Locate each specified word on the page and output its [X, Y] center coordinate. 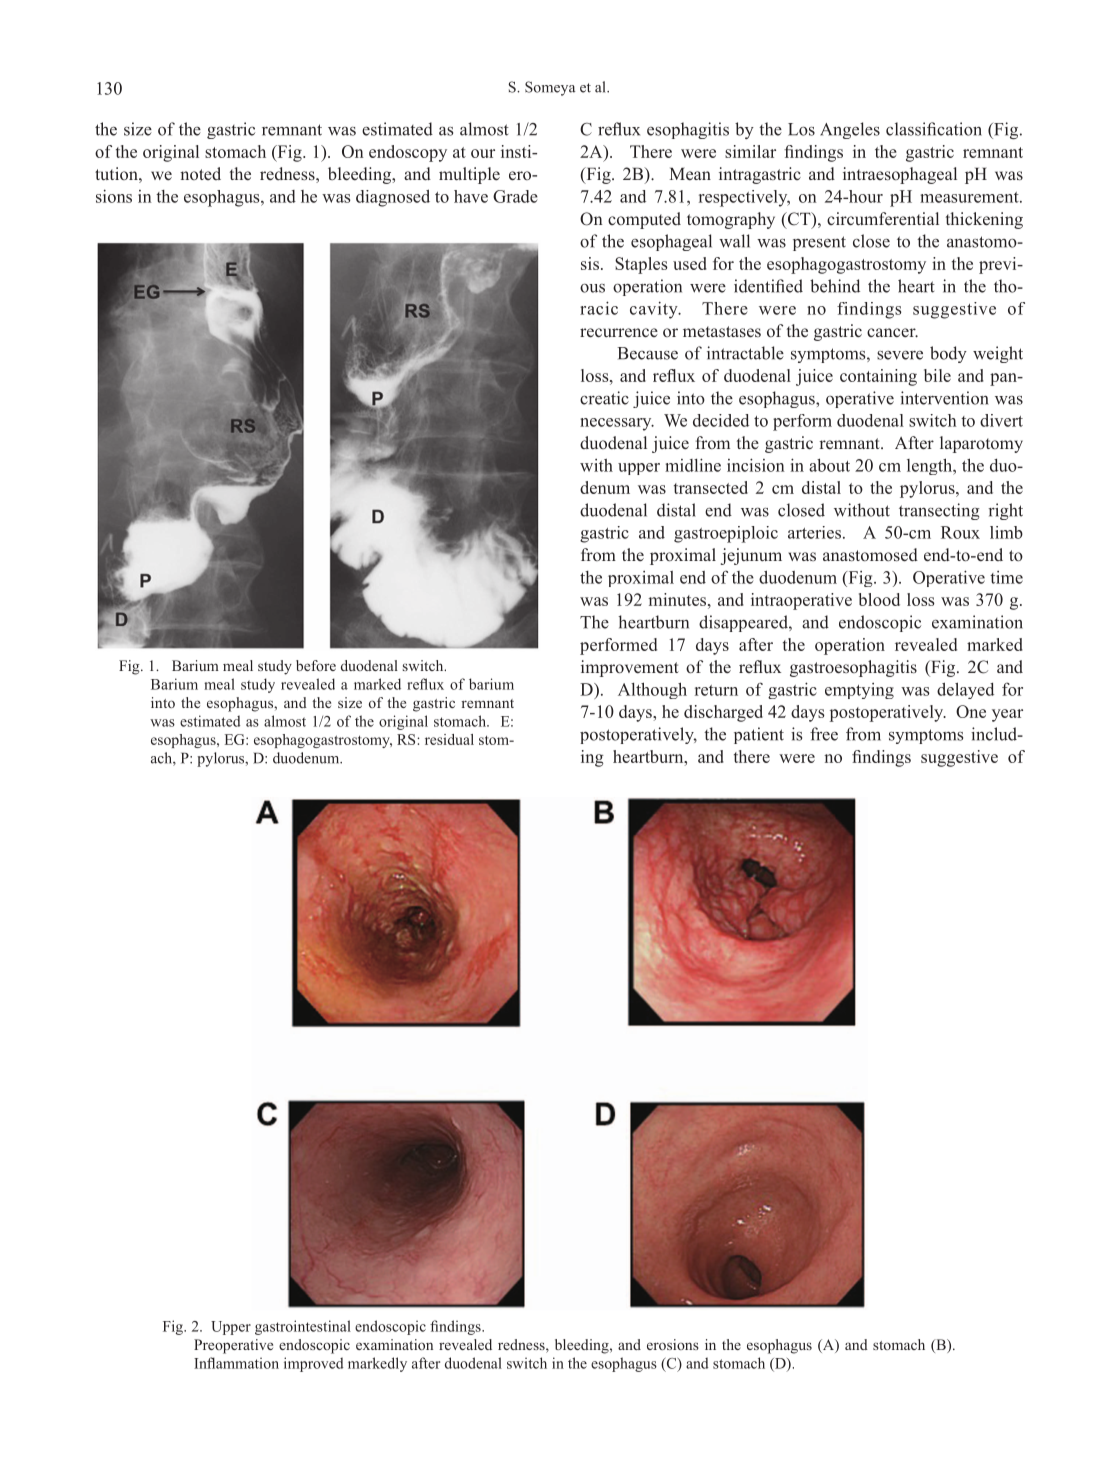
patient [759, 735]
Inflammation [236, 1363]
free [824, 734]
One [971, 711]
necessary [617, 424]
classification [934, 129]
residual [449, 739]
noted [200, 173]
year [1007, 715]
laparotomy [981, 444]
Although [652, 690]
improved [313, 1364]
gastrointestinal [303, 1327]
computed [644, 220]
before [316, 665]
